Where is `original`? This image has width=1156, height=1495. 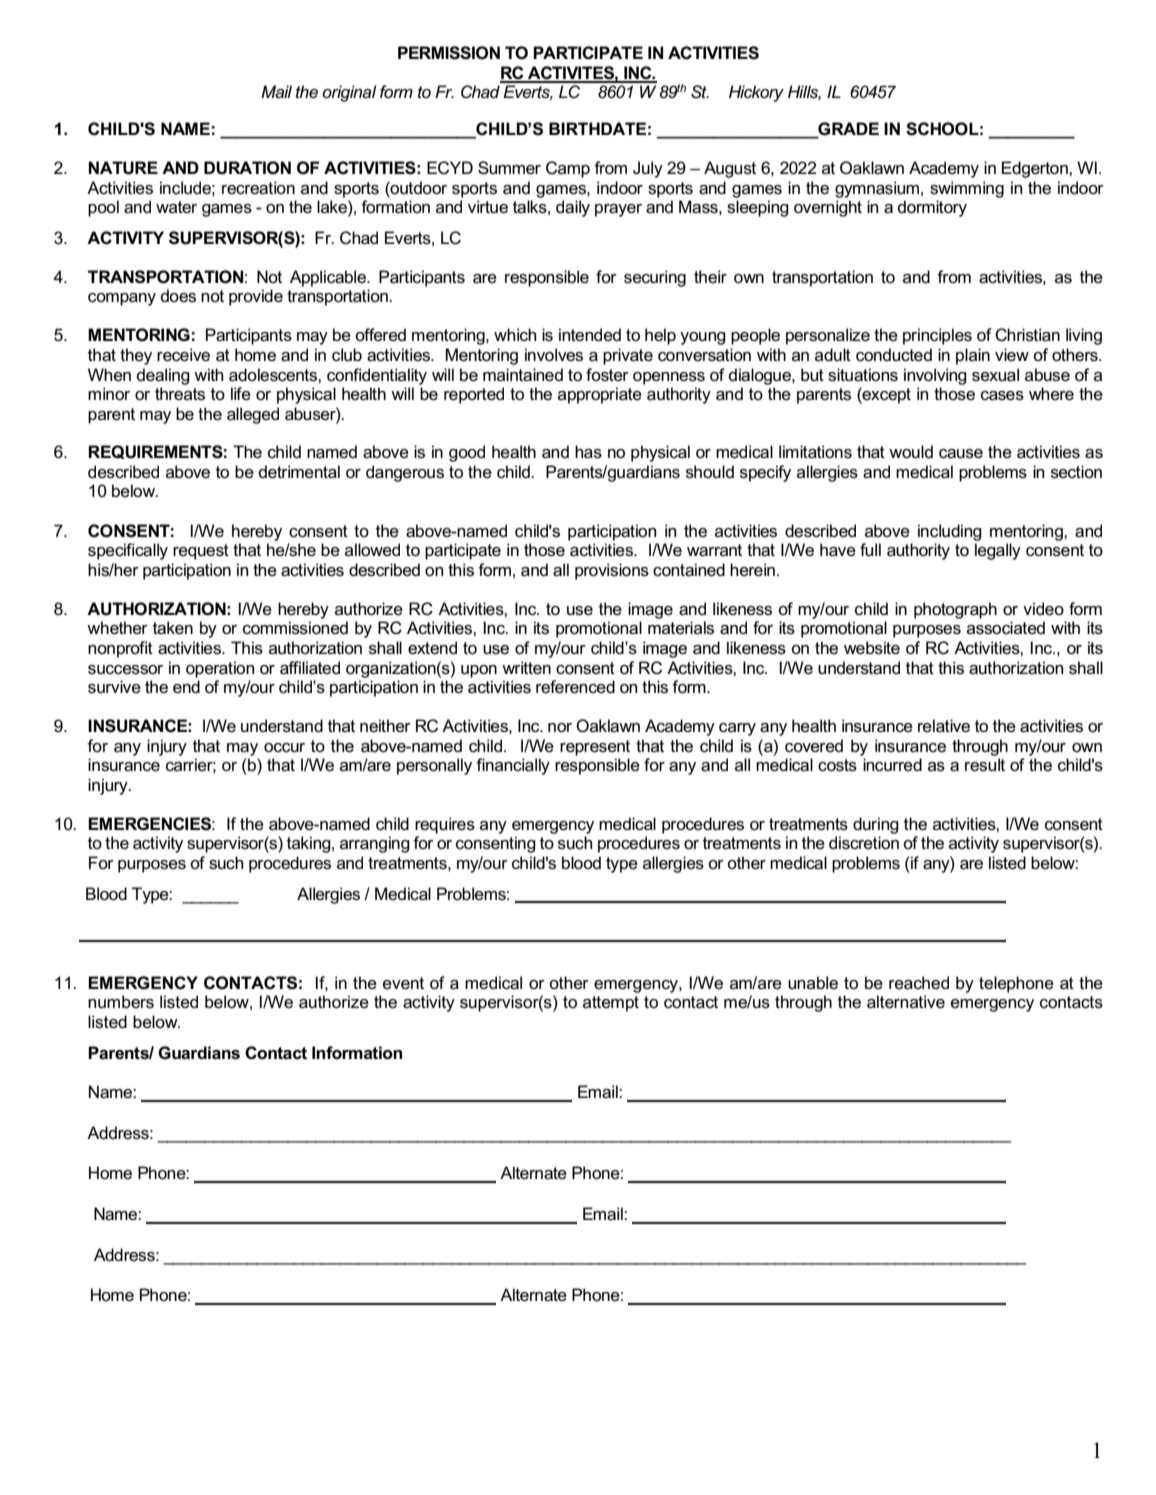 original is located at coordinates (349, 93).
